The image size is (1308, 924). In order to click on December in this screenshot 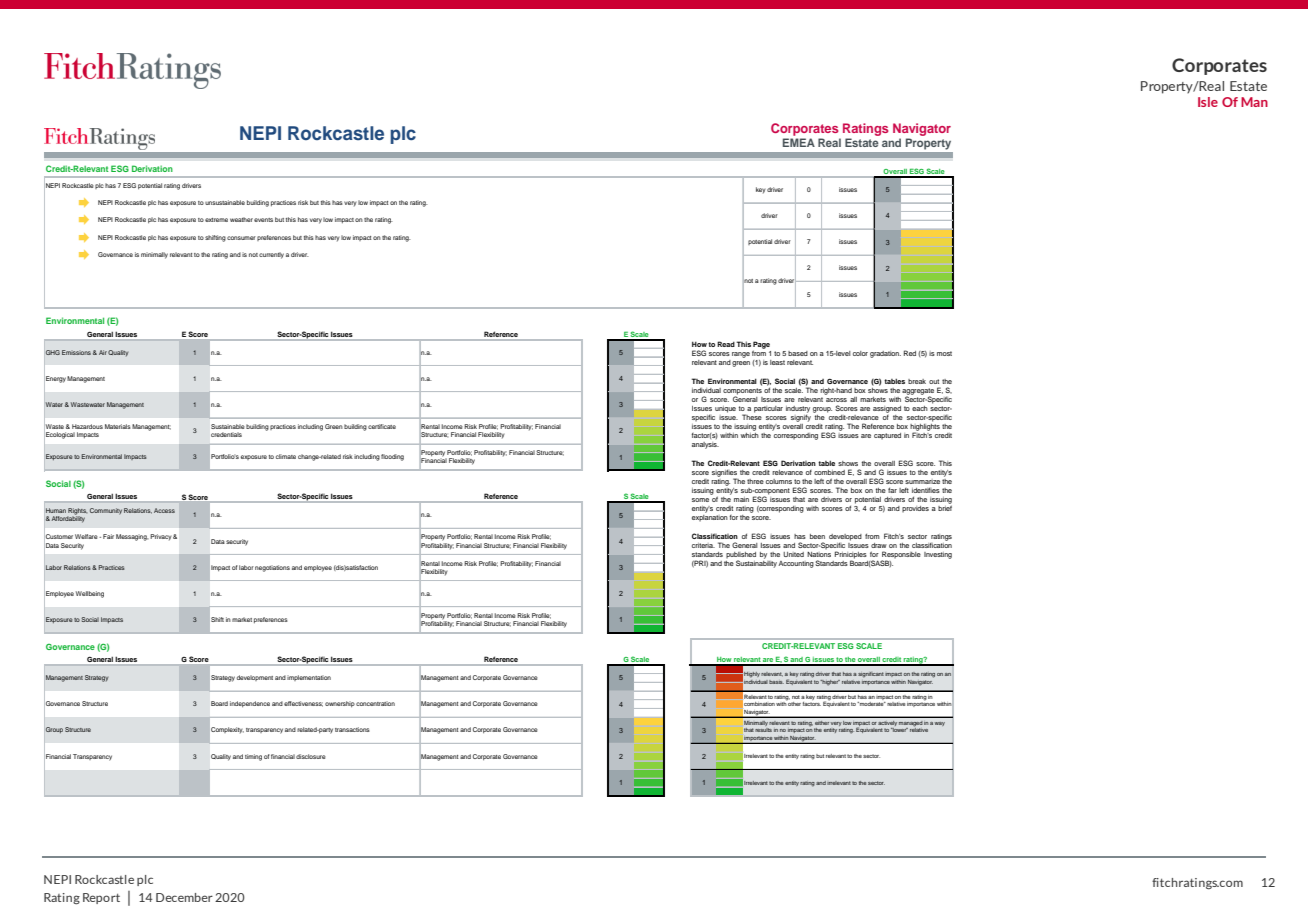, I will do `click(184, 897)`.
